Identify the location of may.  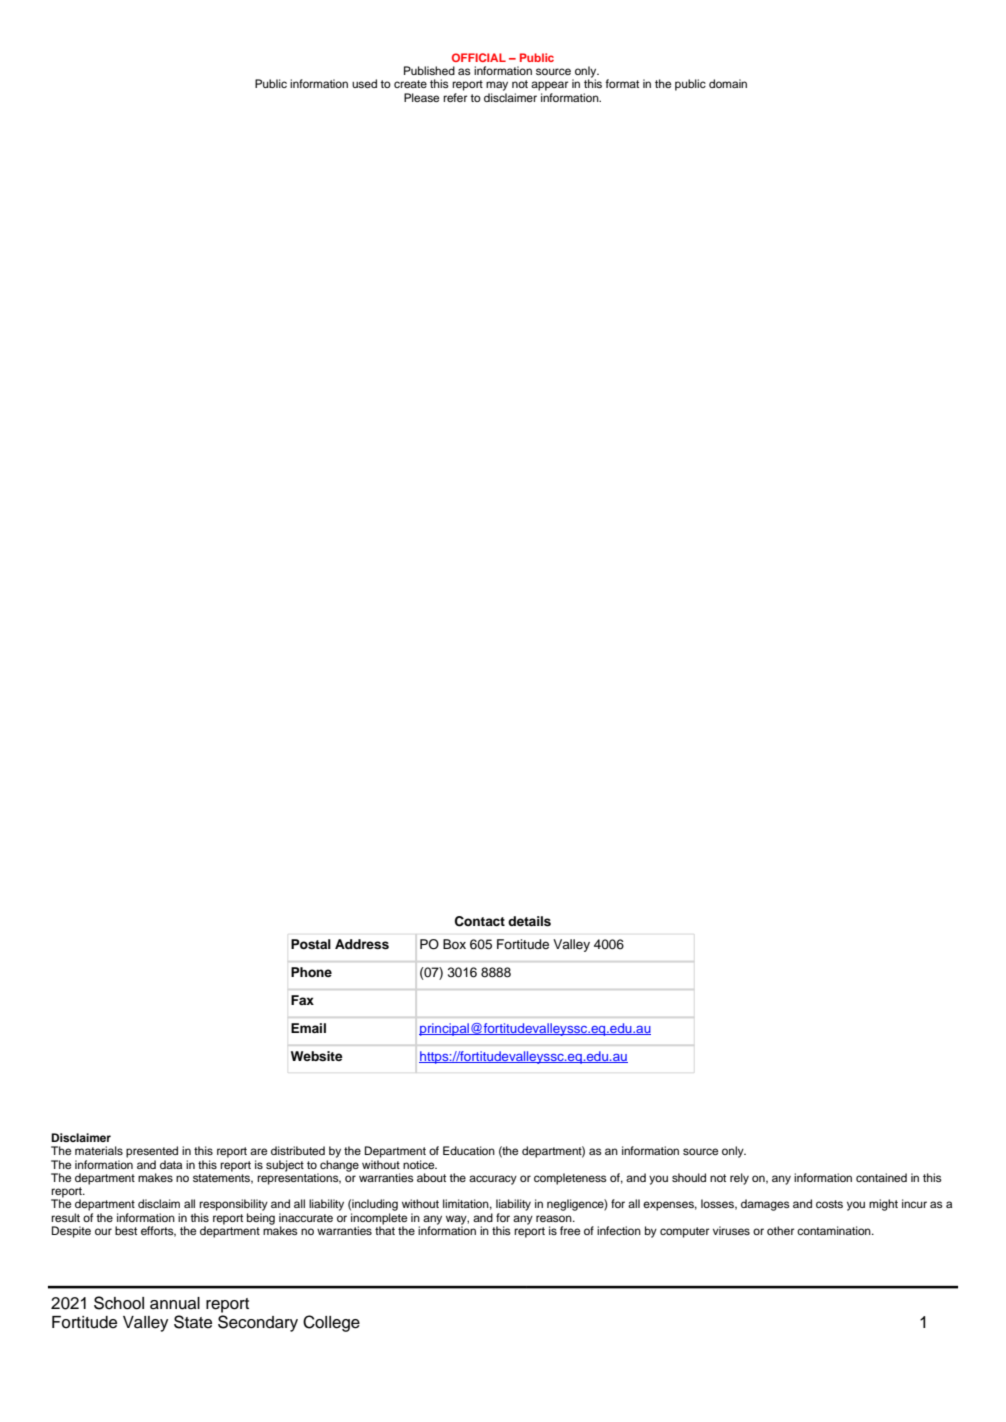
(497, 86).
